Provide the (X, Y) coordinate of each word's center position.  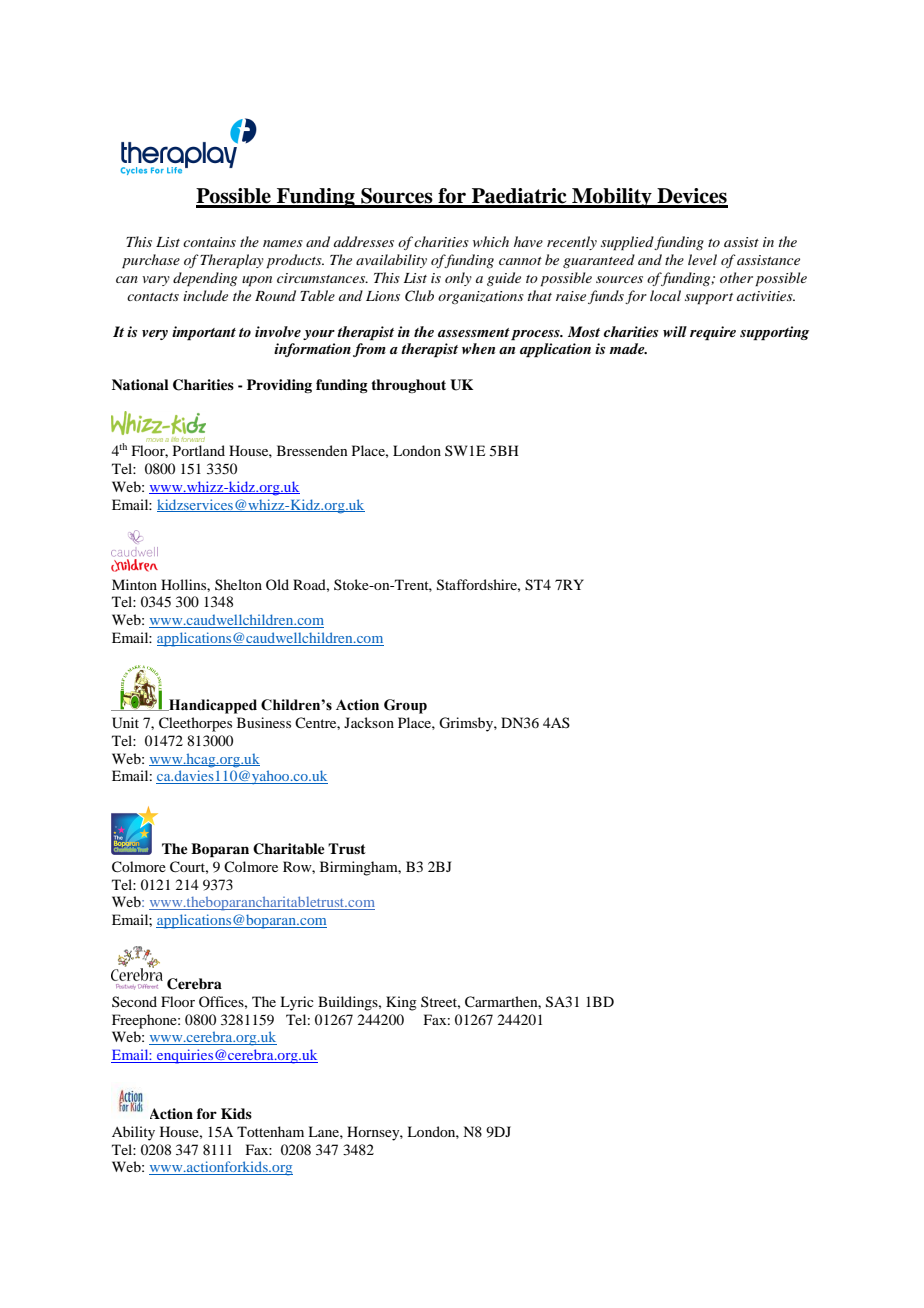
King (401, 1003)
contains (209, 242)
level (702, 259)
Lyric (297, 1003)
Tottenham (270, 1131)
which (491, 241)
